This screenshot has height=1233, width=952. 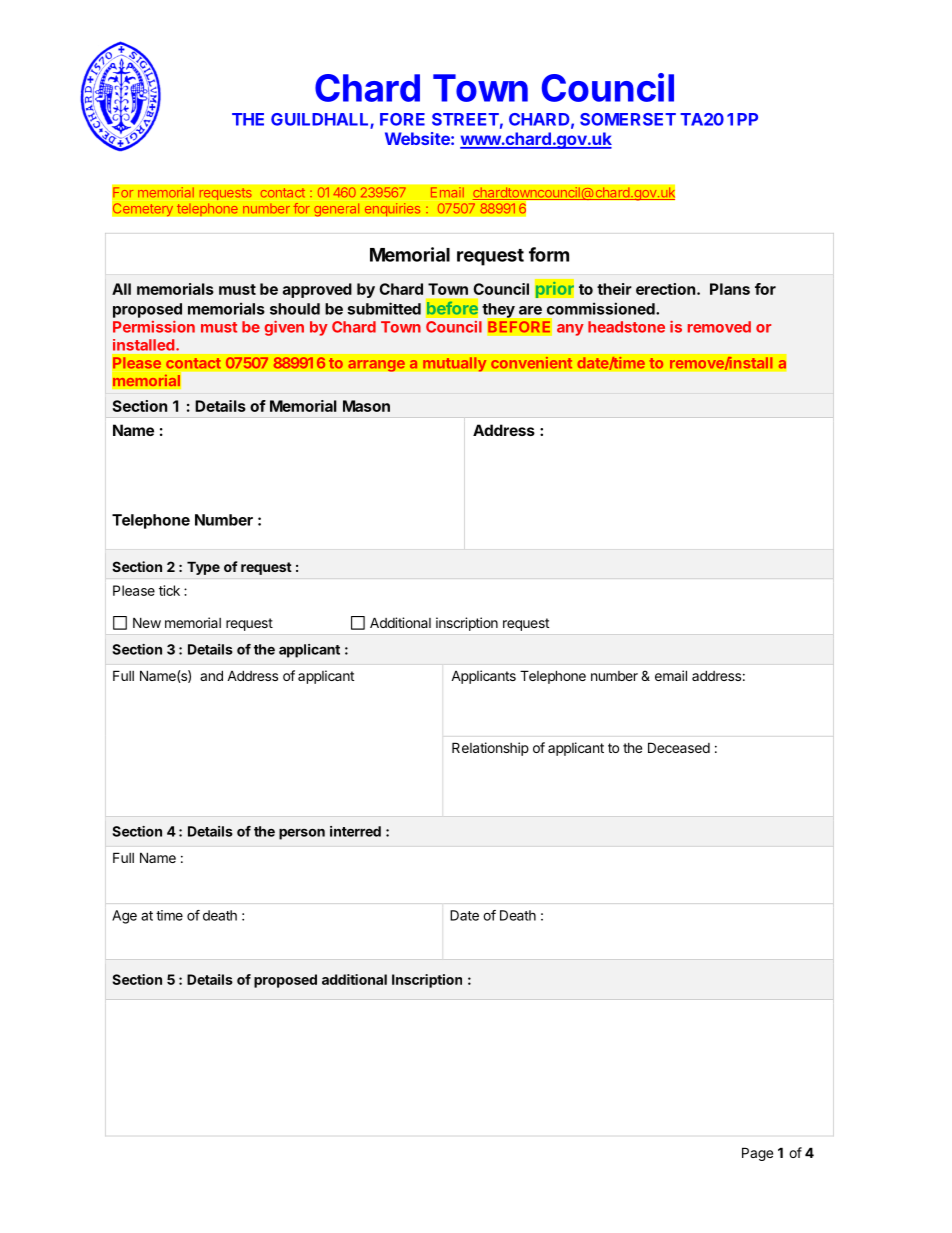 I want to click on interred, so click(x=355, y=831).
